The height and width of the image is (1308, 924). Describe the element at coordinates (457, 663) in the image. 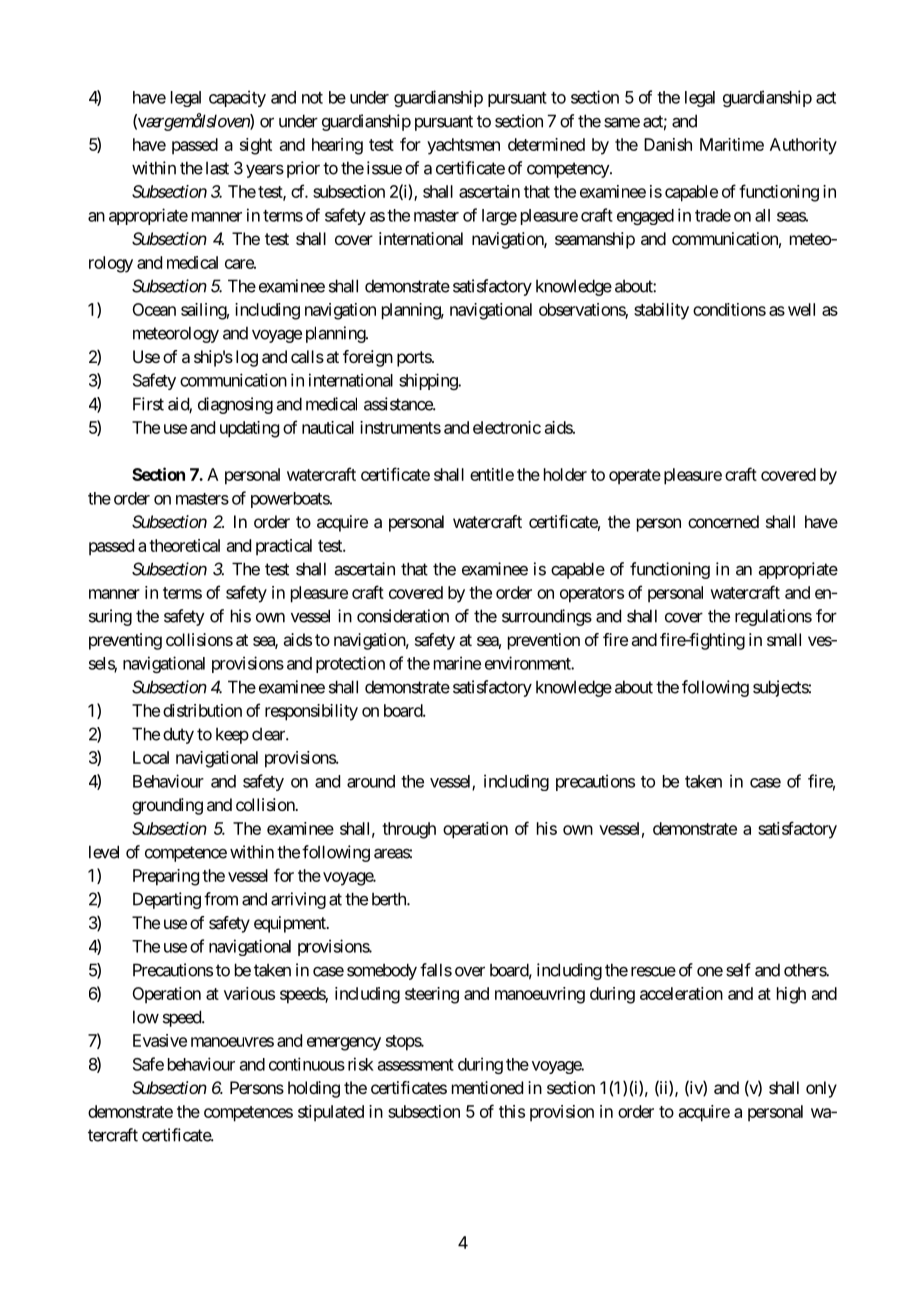

I see `marine` at that location.
